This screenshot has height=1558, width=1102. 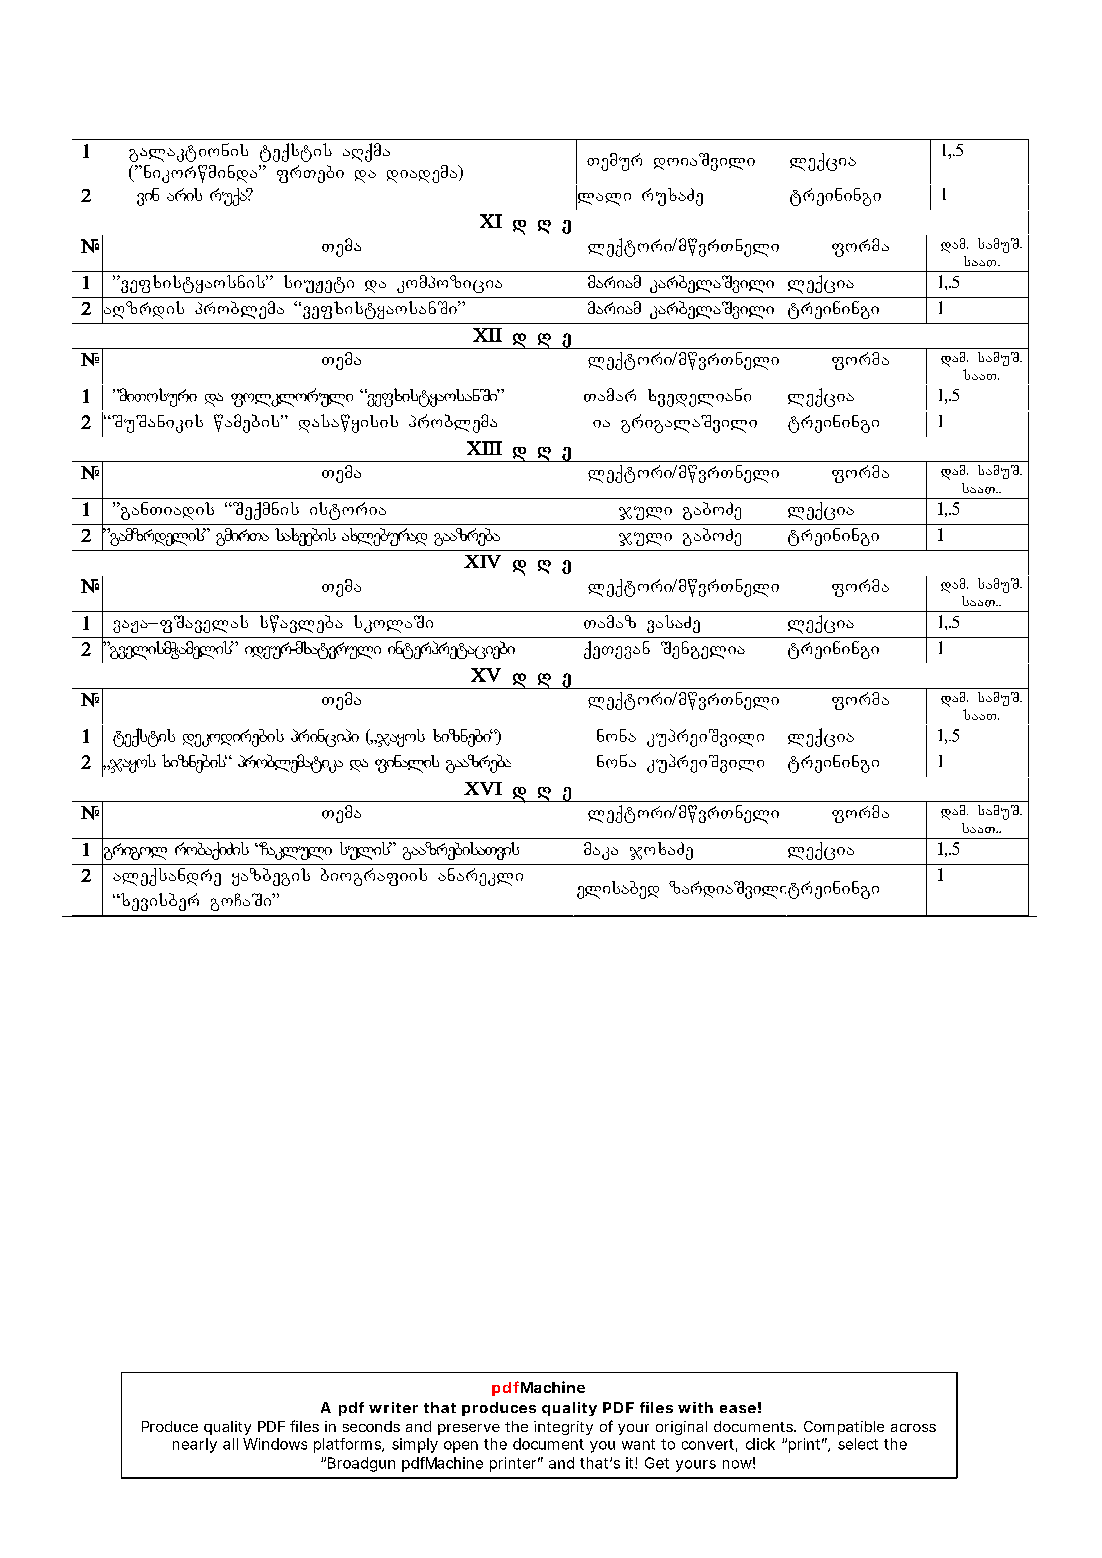 I want to click on Get, so click(x=657, y=1463).
